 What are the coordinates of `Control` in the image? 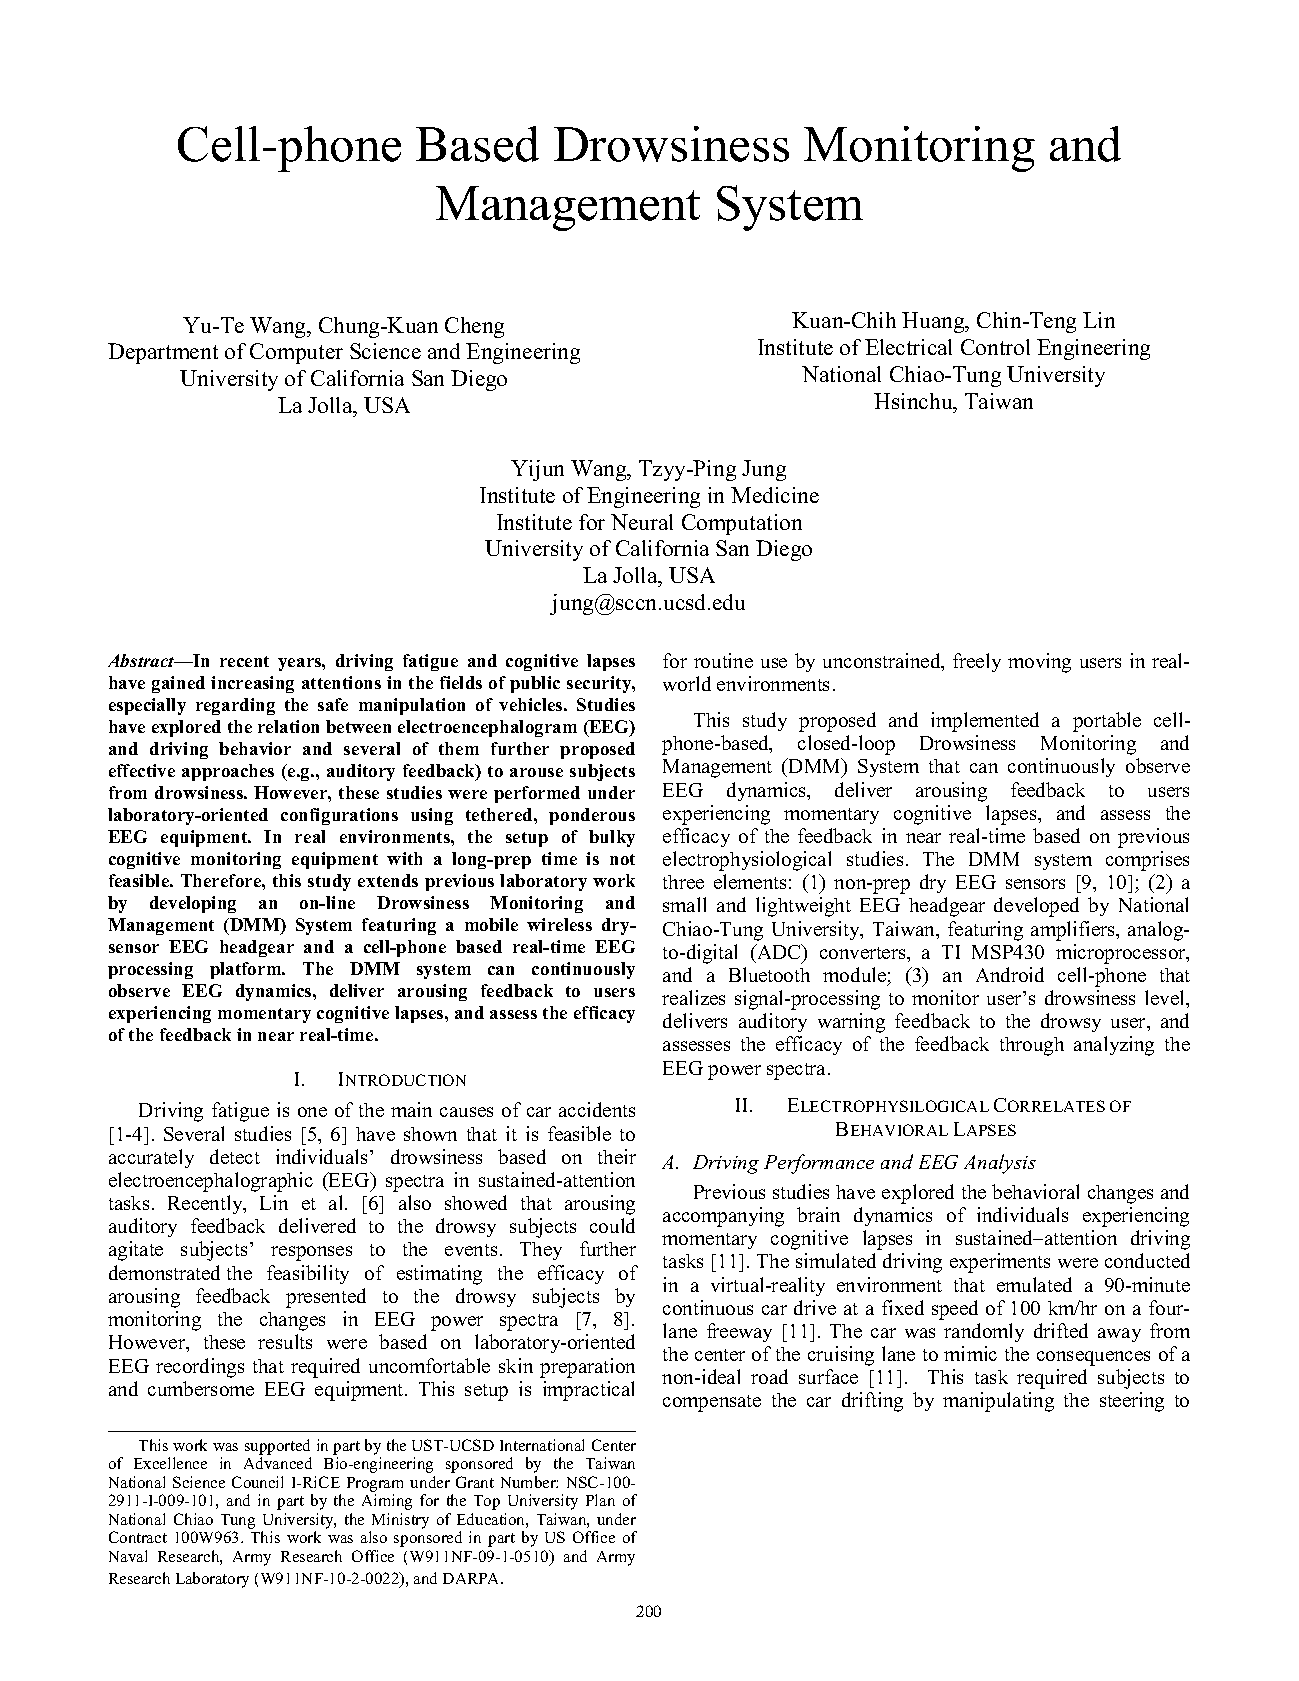 It's located at (995, 347).
